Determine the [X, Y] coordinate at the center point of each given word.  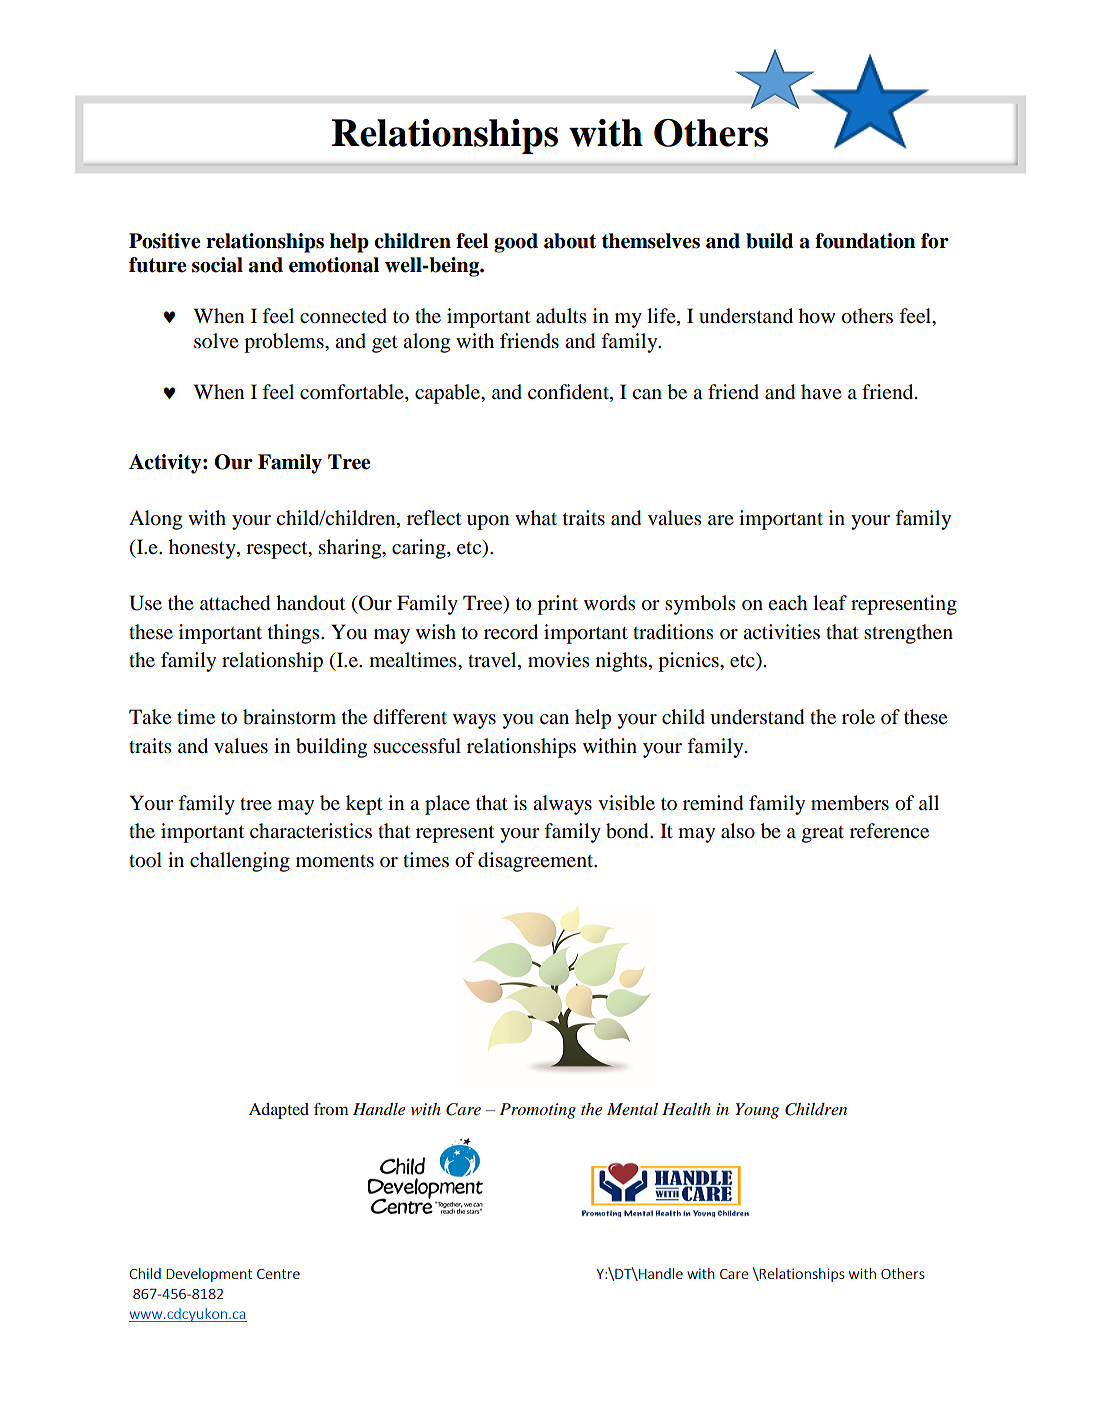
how [817, 316]
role [858, 717]
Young [757, 1111]
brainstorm [289, 717]
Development [209, 1275]
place [447, 805]
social [217, 265]
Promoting [538, 1111]
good [516, 243]
